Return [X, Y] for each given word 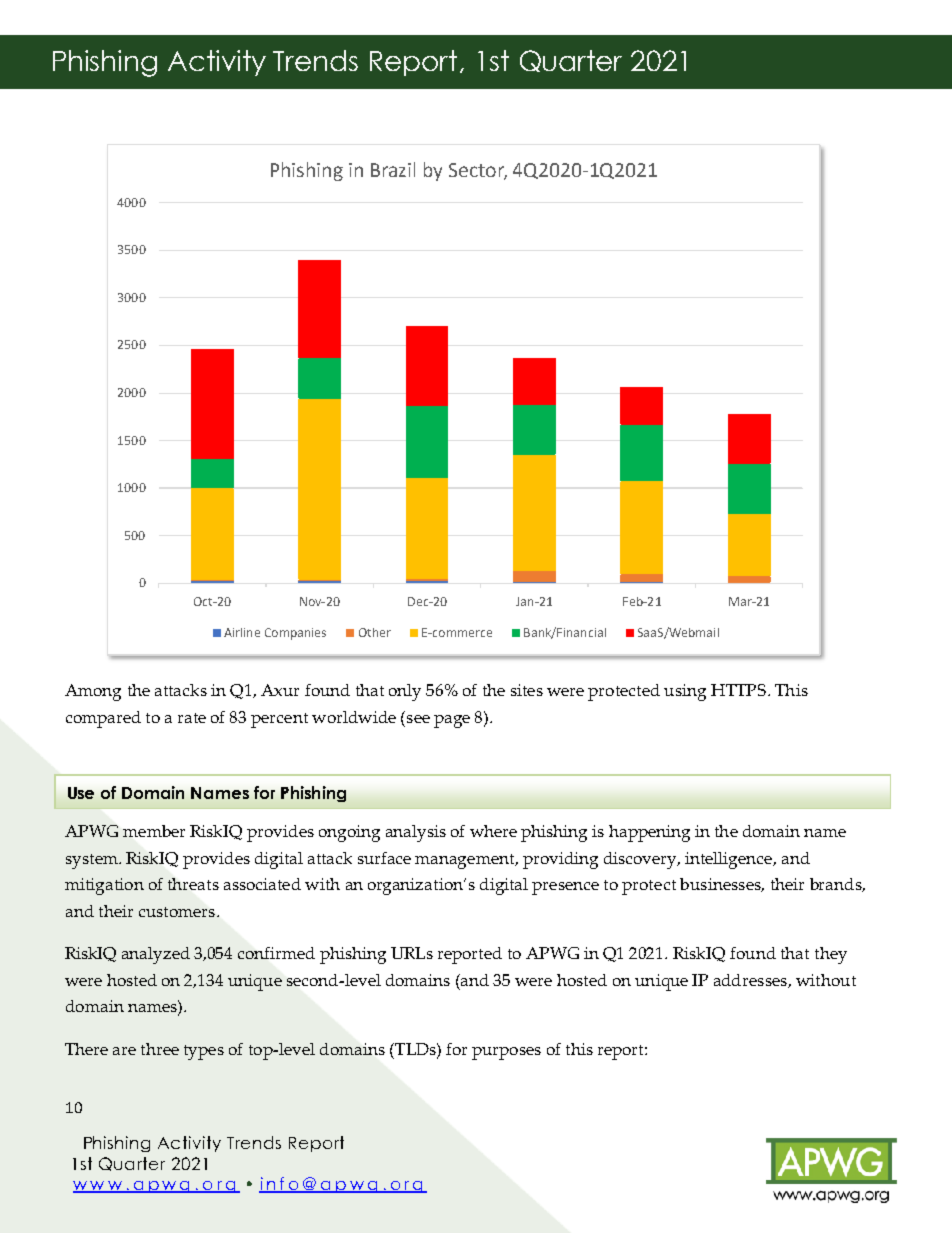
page [452, 721]
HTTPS [738, 690]
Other [375, 632]
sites [527, 690]
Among [93, 692]
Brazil [393, 169]
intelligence [729, 860]
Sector [478, 171]
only [405, 692]
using [685, 692]
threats [193, 884]
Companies [295, 634]
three [160, 1049]
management [466, 861]
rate [192, 718]
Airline [242, 632]
